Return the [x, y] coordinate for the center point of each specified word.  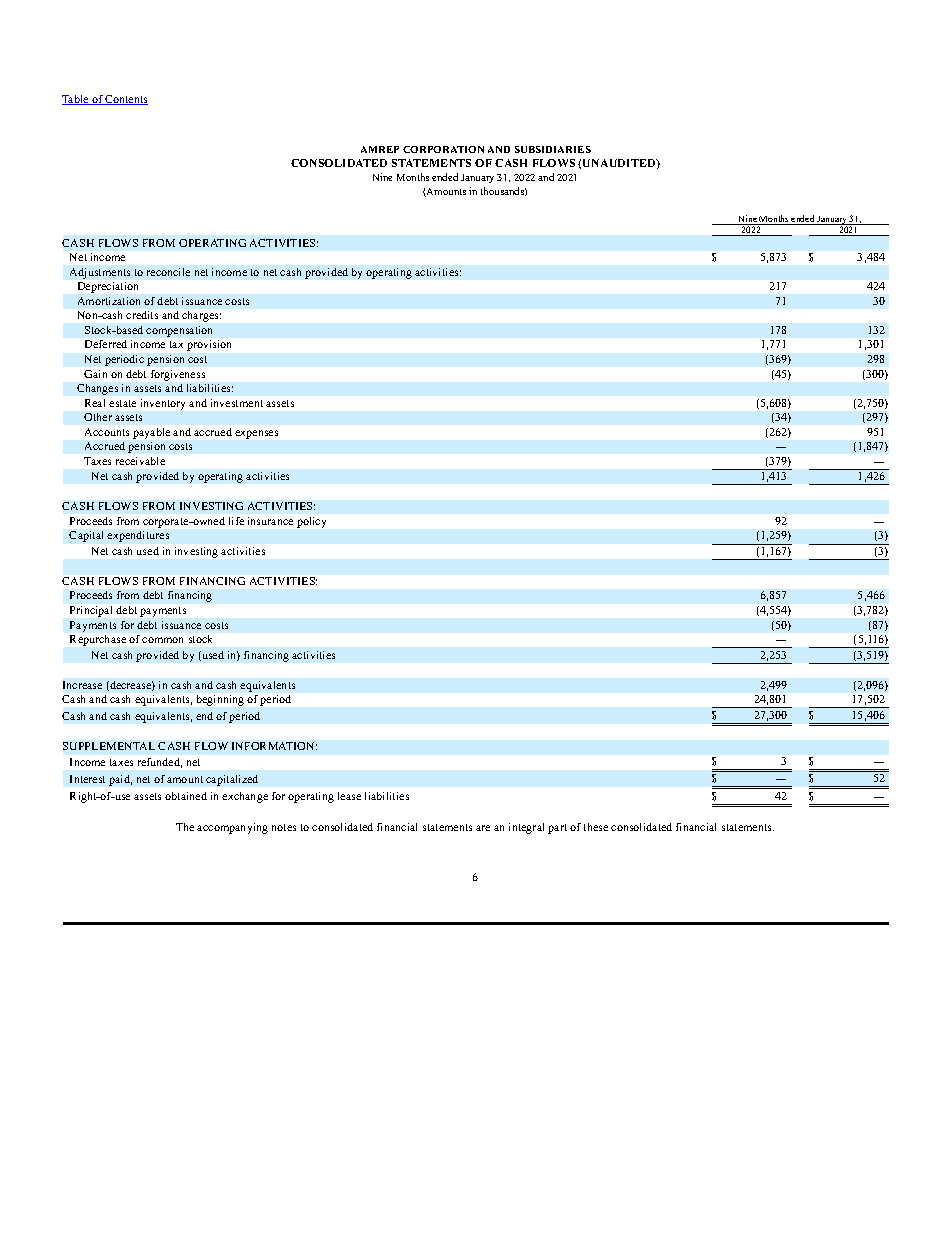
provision [209, 345]
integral [526, 828]
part [557, 829]
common [162, 640]
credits [142, 315]
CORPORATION [443, 149]
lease [349, 796]
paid [120, 780]
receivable [140, 461]
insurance [270, 521]
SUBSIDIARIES [553, 149]
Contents [126, 100]
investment [237, 403]
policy [311, 522]
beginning [220, 700]
